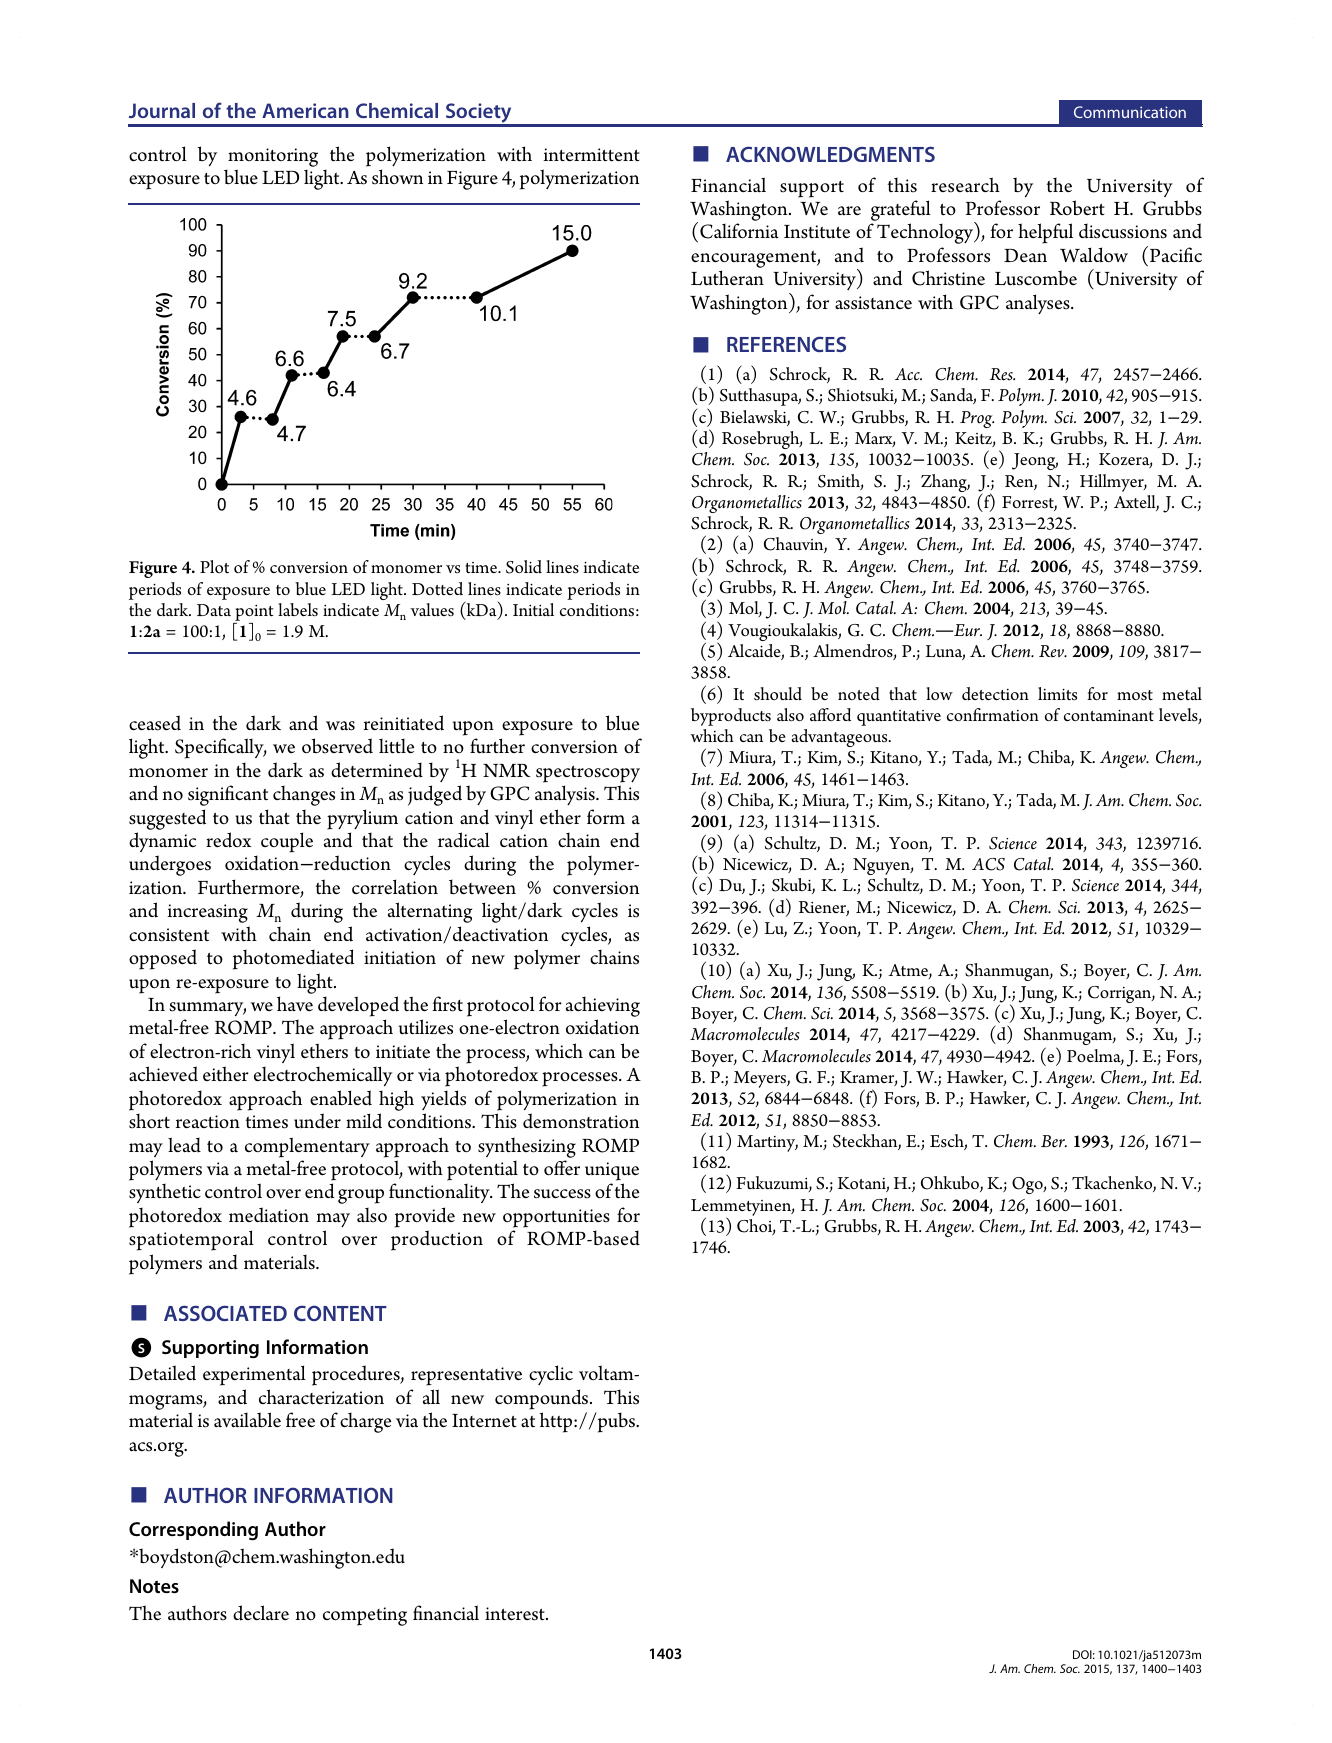  What do you see at coordinates (965, 185) in the document?
I see `research` at bounding box center [965, 185].
